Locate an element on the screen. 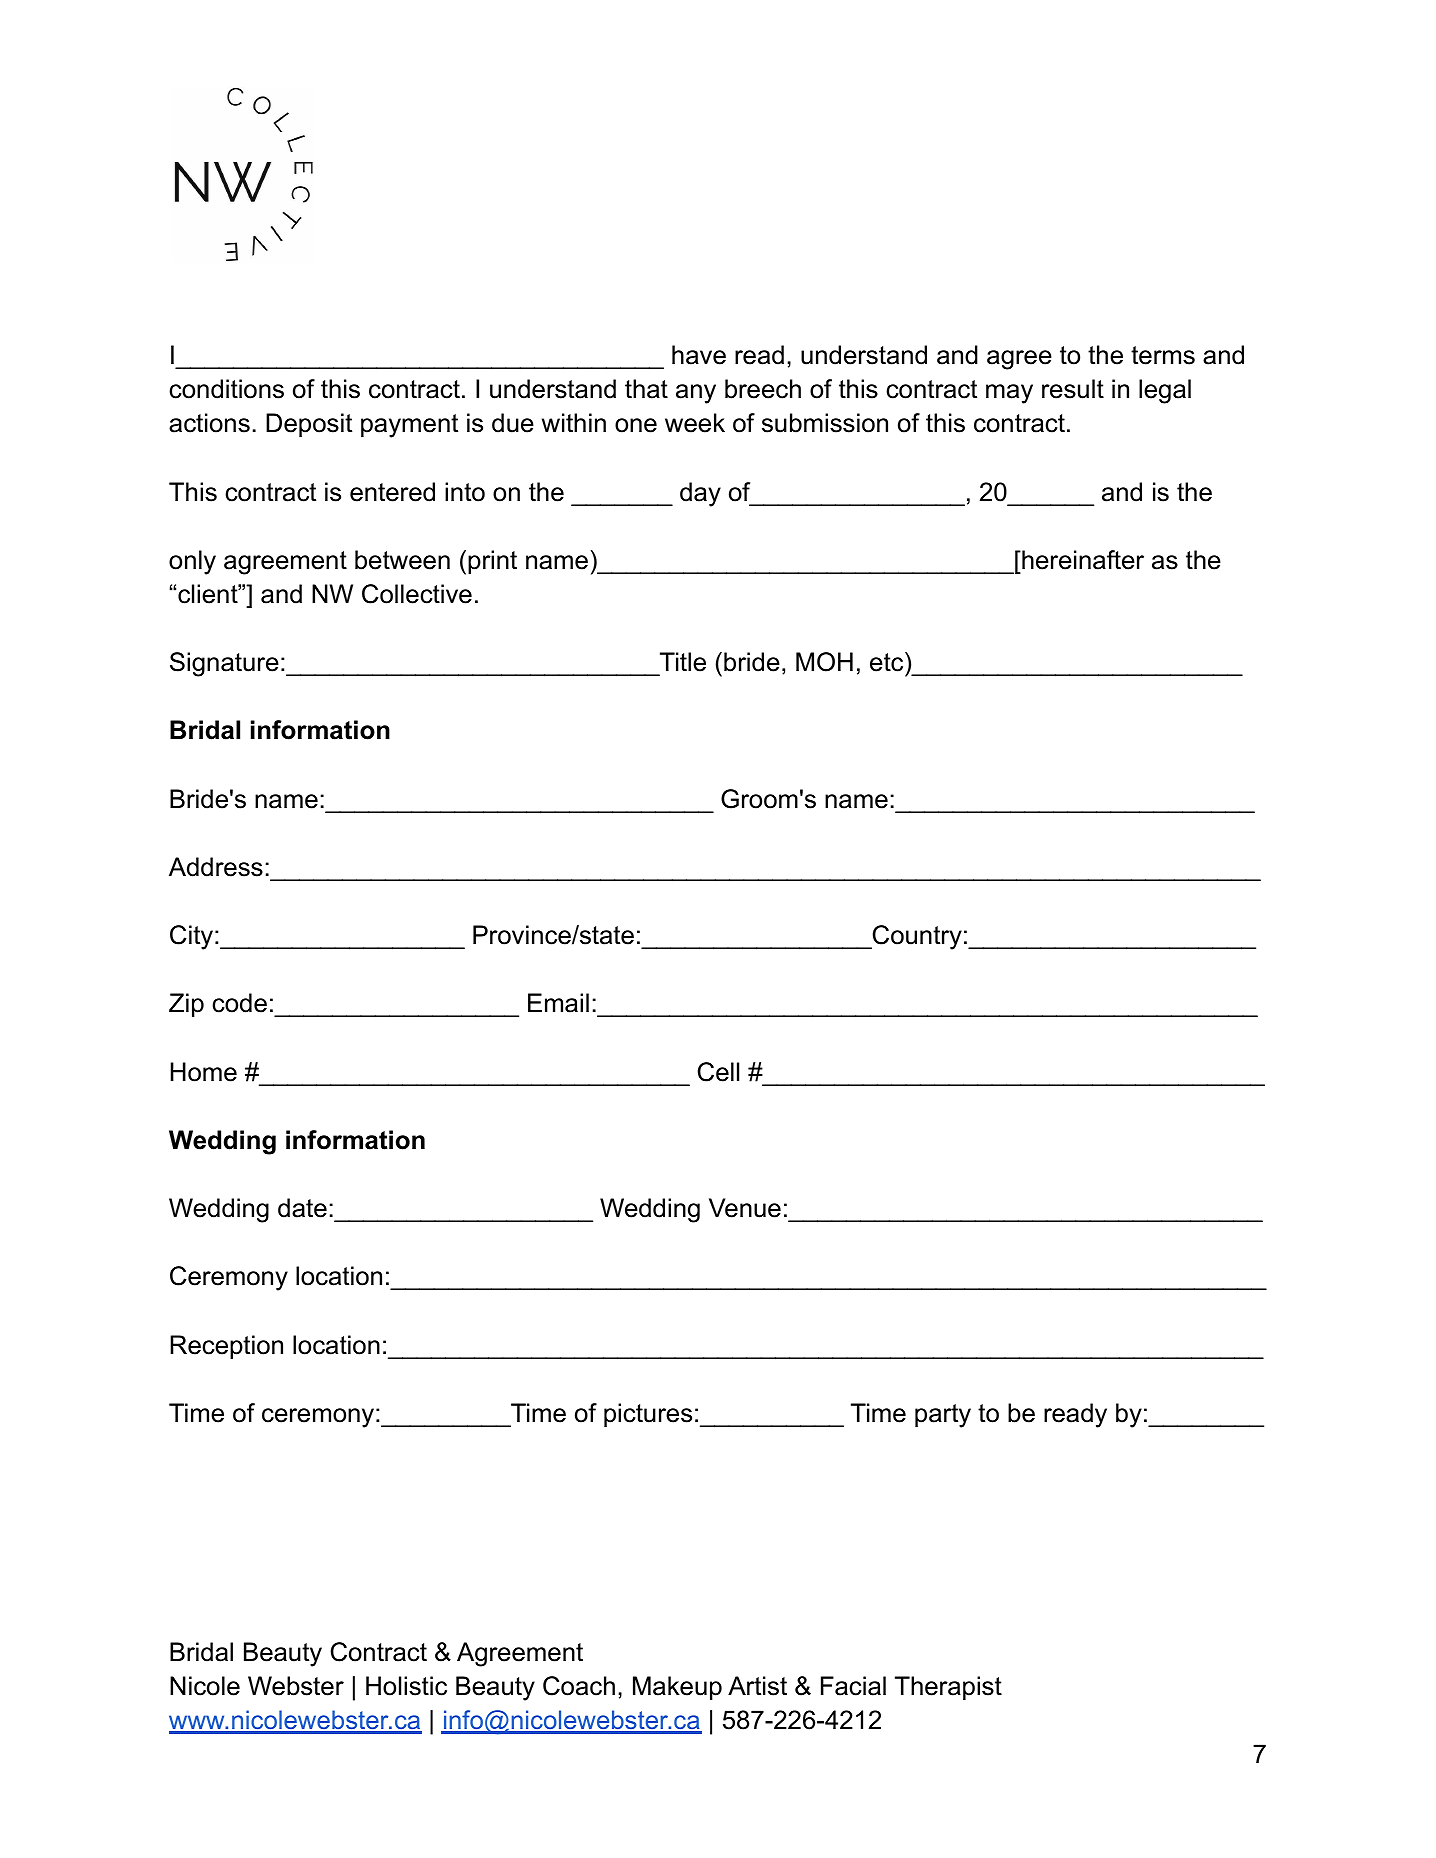 The width and height of the screenshot is (1436, 1858). Reception is located at coordinates (226, 1347).
